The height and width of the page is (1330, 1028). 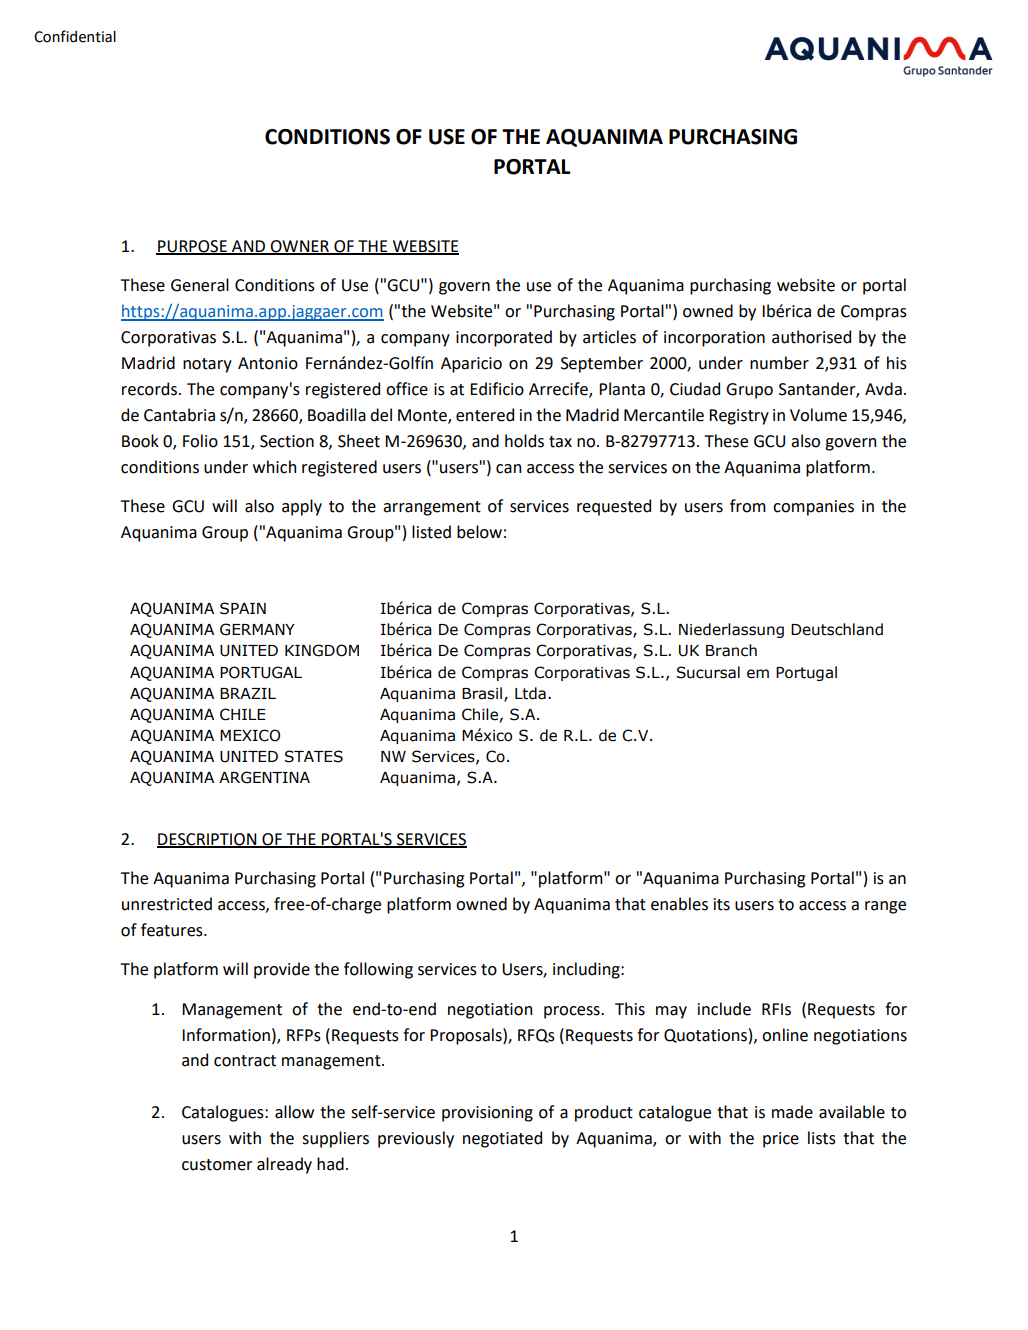 I want to click on incorporation, so click(x=714, y=339).
